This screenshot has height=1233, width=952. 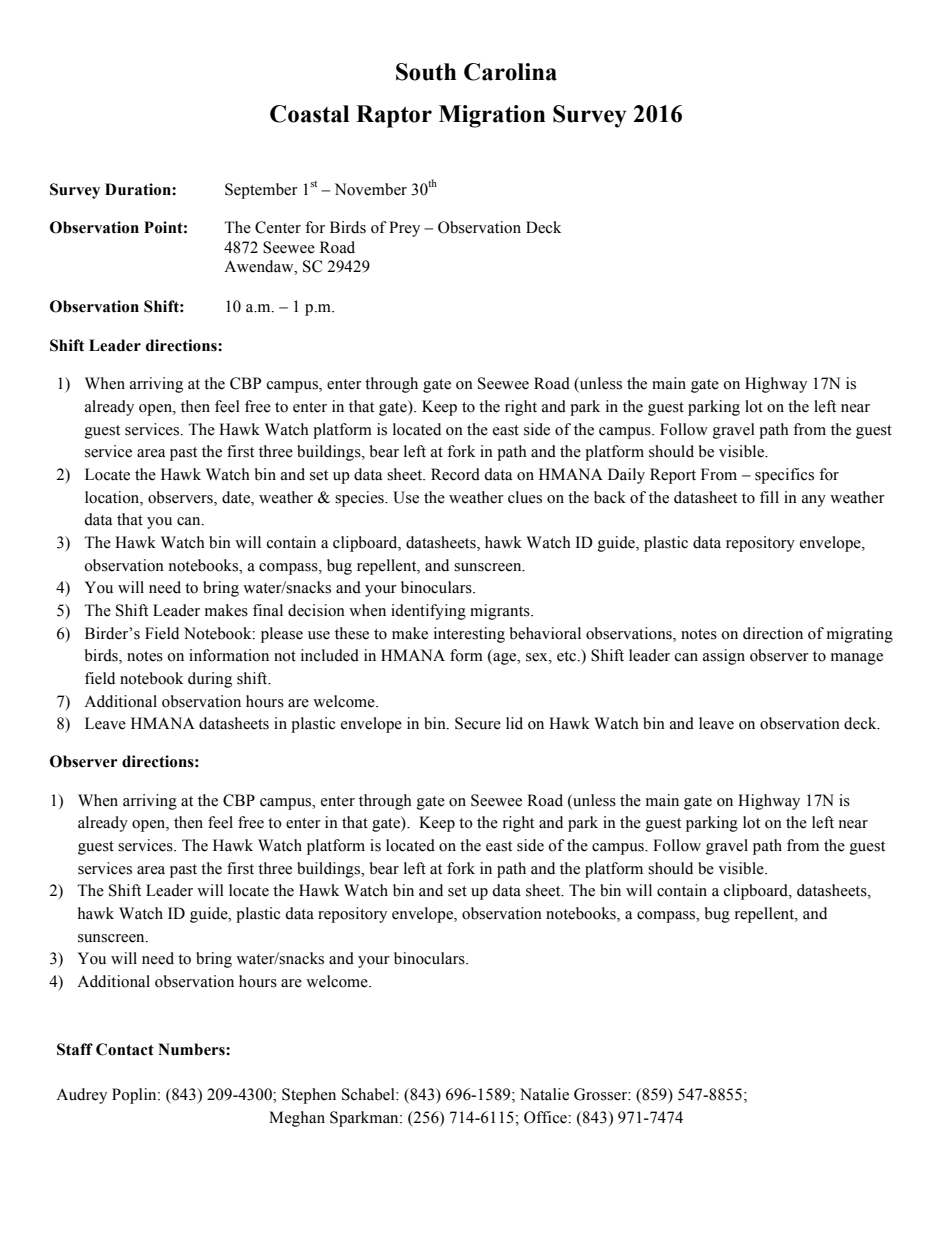 I want to click on migrants, so click(x=501, y=612).
